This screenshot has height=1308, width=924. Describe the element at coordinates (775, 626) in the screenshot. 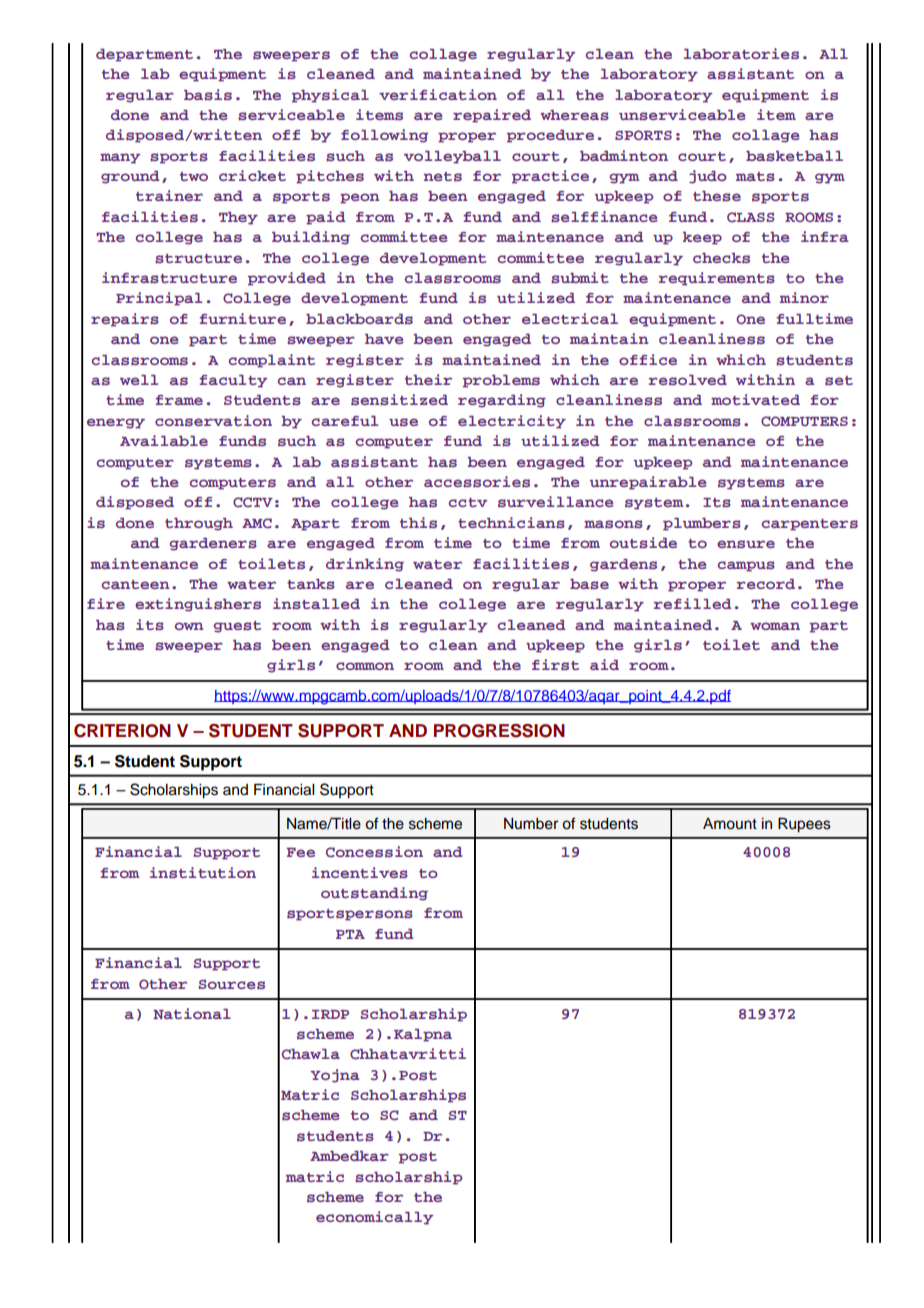

I see `woman` at that location.
